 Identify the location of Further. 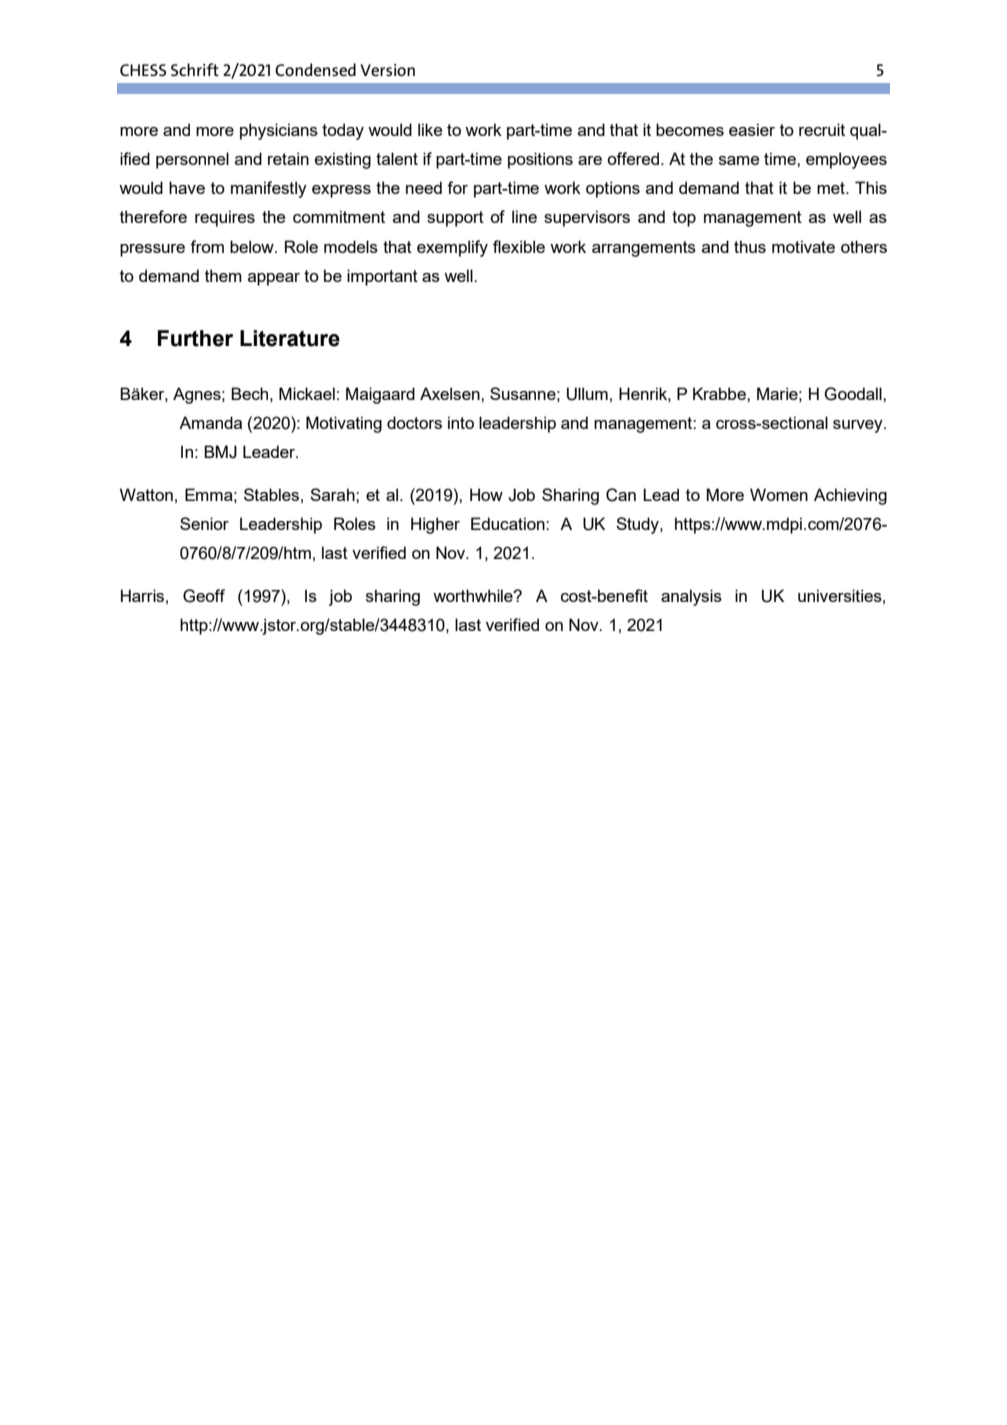
(195, 338).
